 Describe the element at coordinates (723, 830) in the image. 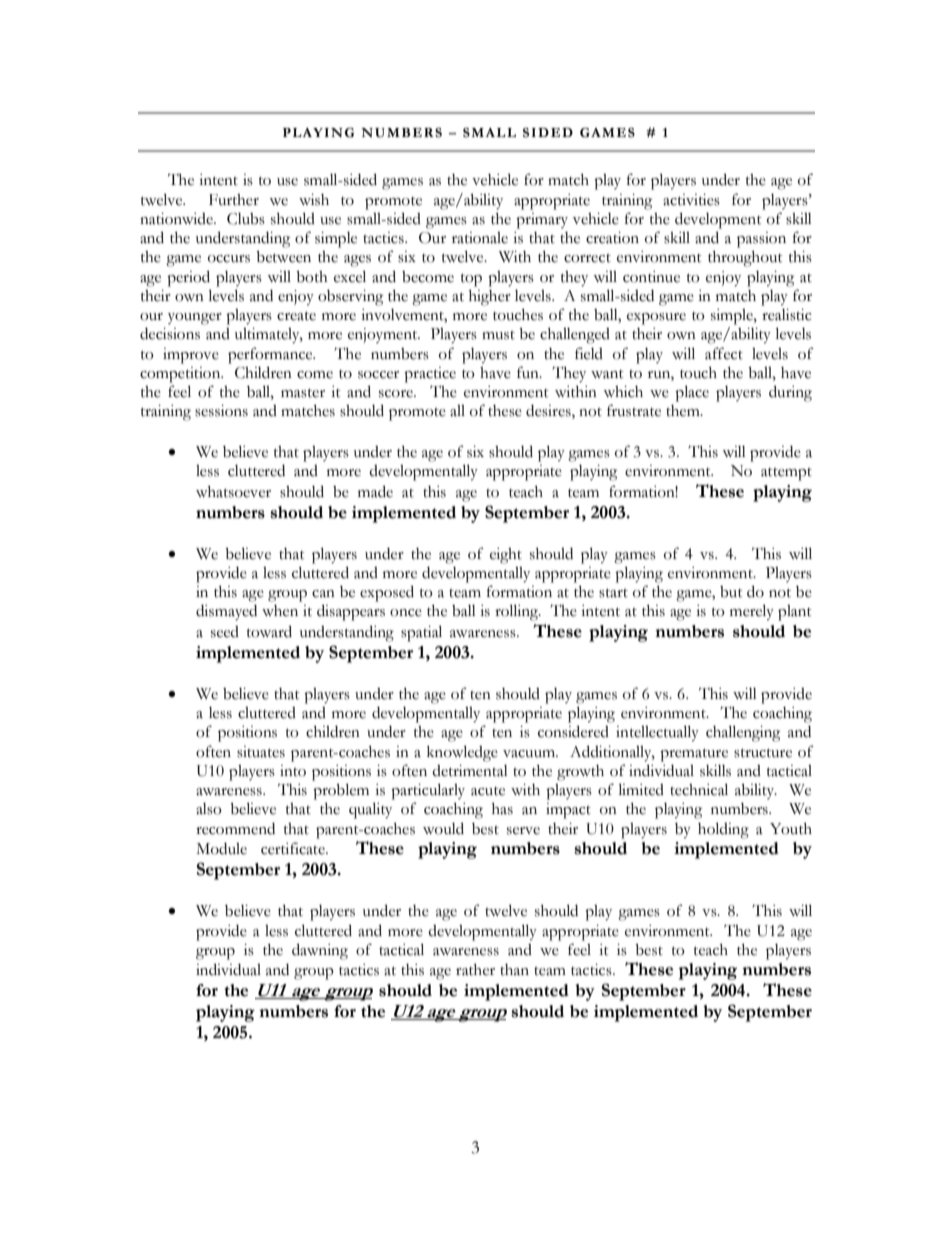

I see `holding` at that location.
